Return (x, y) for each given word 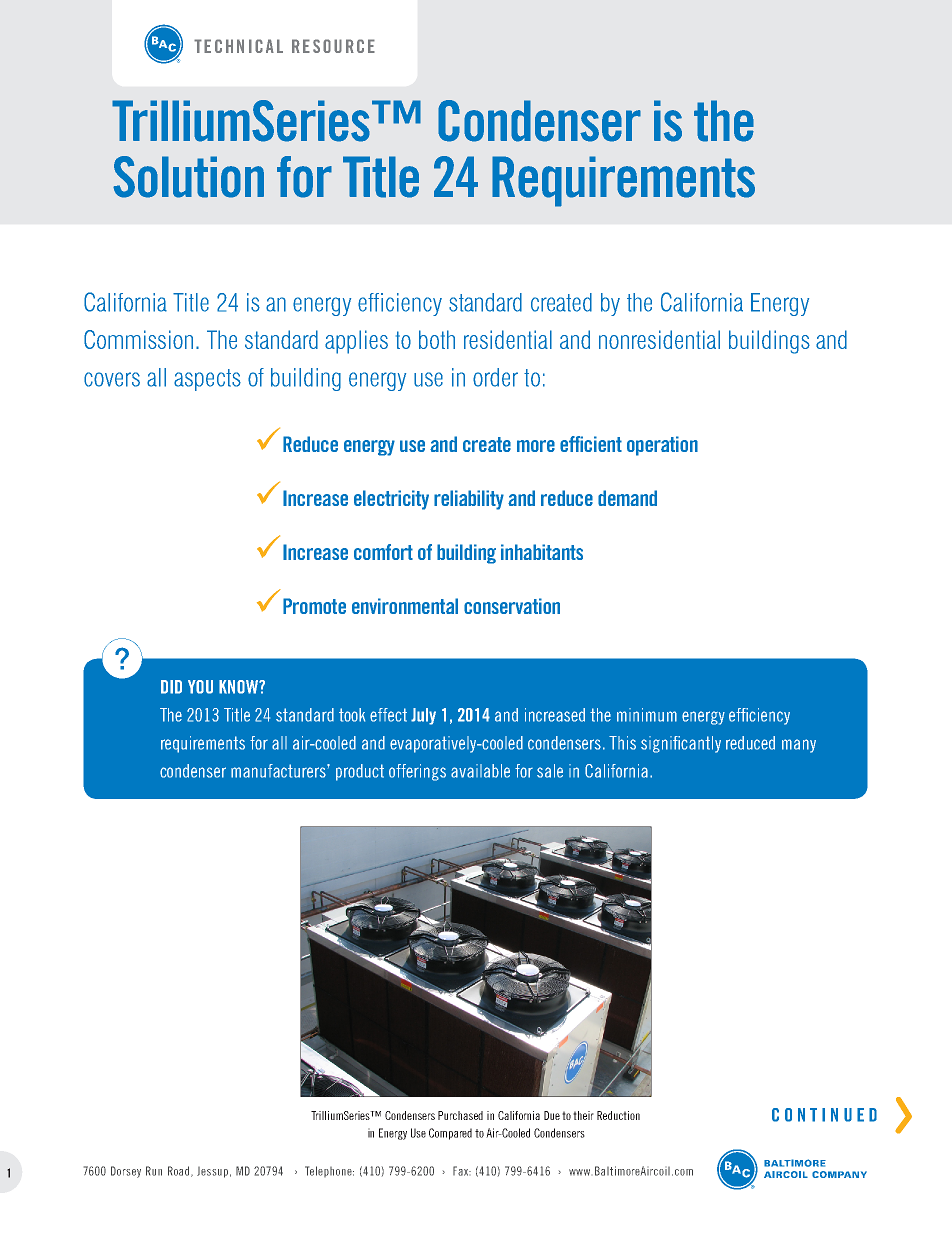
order (495, 377)
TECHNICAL (238, 46)
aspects (207, 380)
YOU (200, 687)
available (480, 771)
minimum (647, 715)
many (799, 746)
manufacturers (279, 771)
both (437, 339)
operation (662, 446)
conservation (512, 606)
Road (180, 1171)
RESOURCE (333, 46)
